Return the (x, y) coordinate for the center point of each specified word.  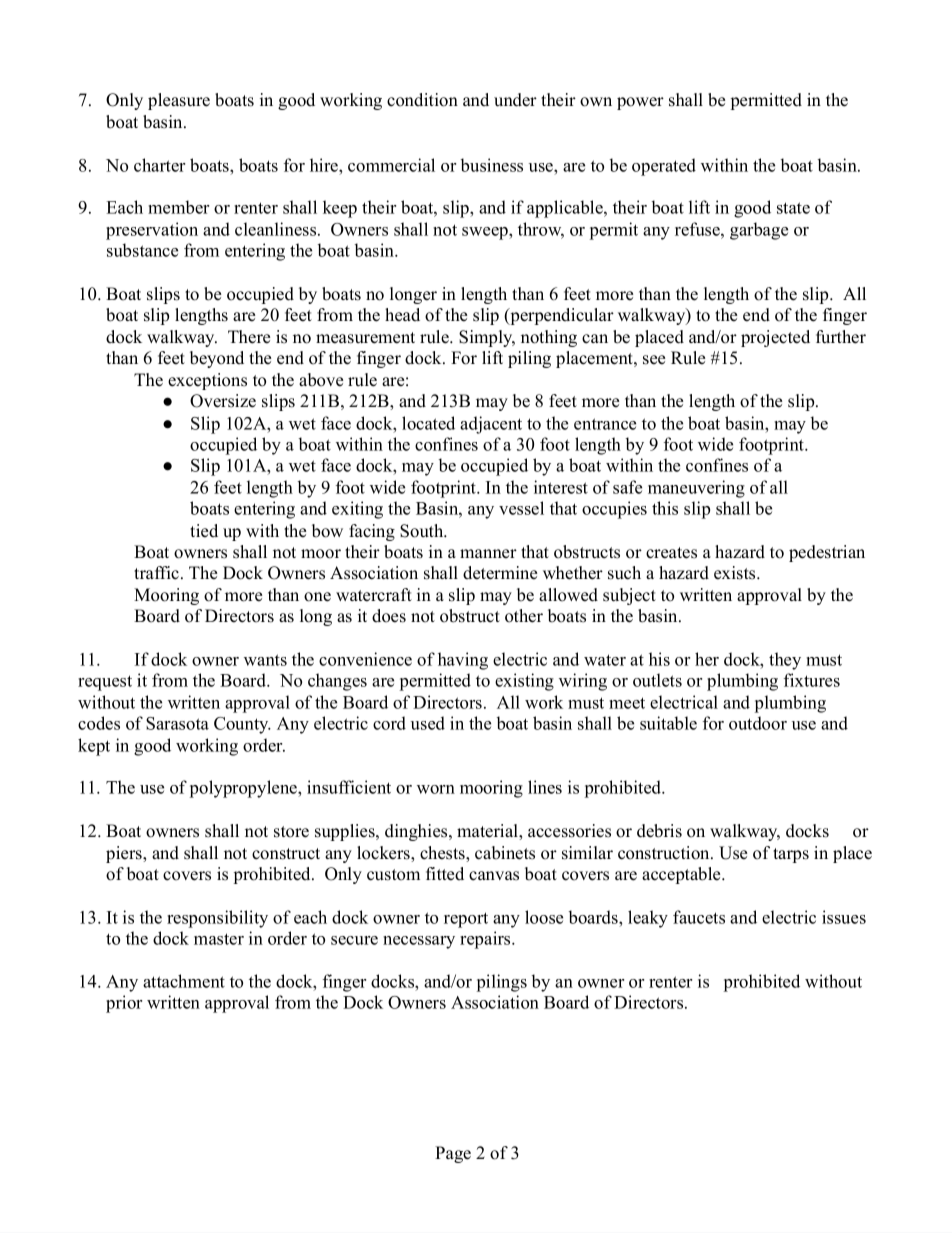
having (463, 661)
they (785, 661)
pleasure (179, 101)
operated (664, 167)
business (492, 165)
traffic (156, 573)
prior (124, 1004)
